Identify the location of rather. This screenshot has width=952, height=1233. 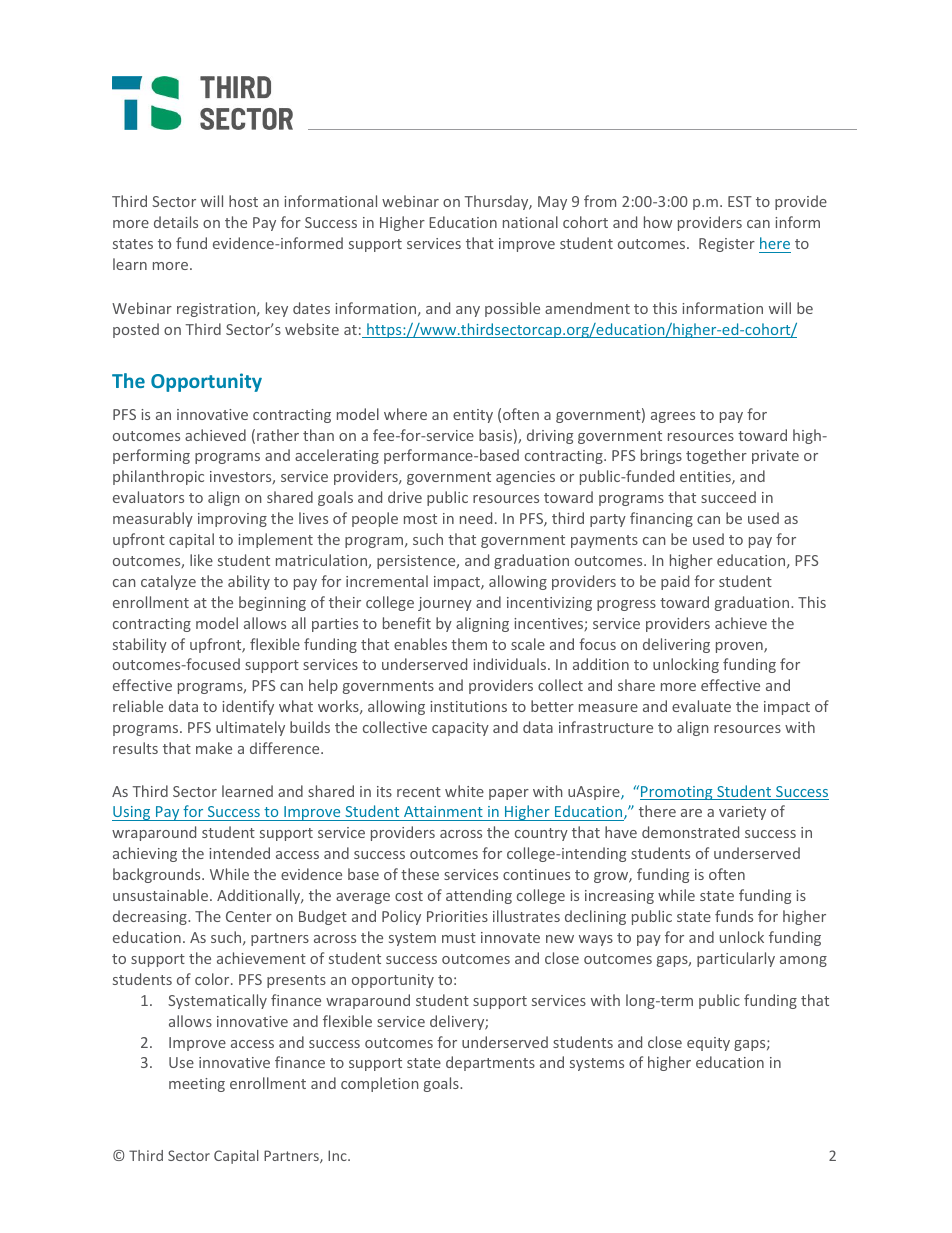
(278, 435).
